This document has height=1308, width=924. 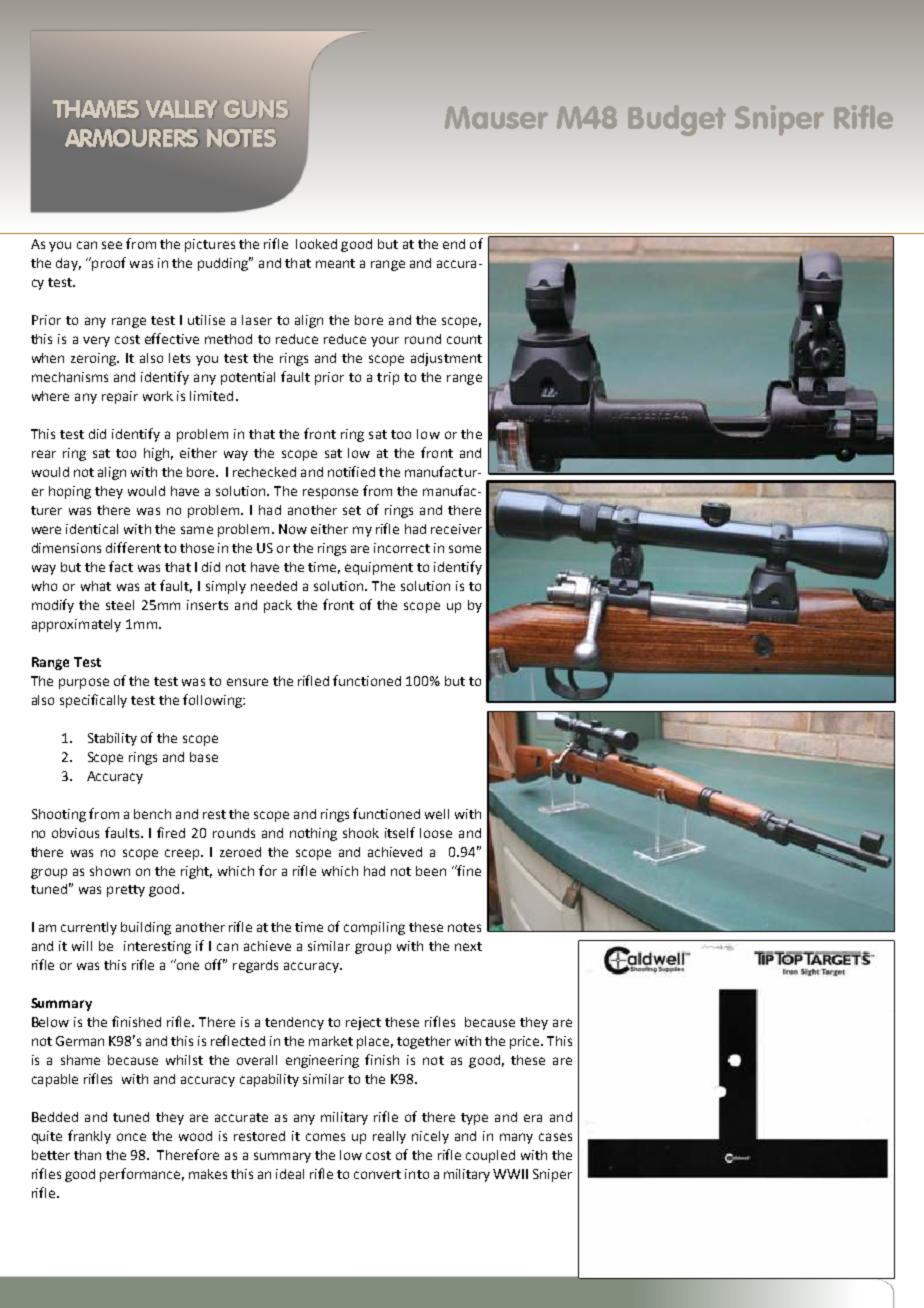 I want to click on identical, so click(x=92, y=529).
